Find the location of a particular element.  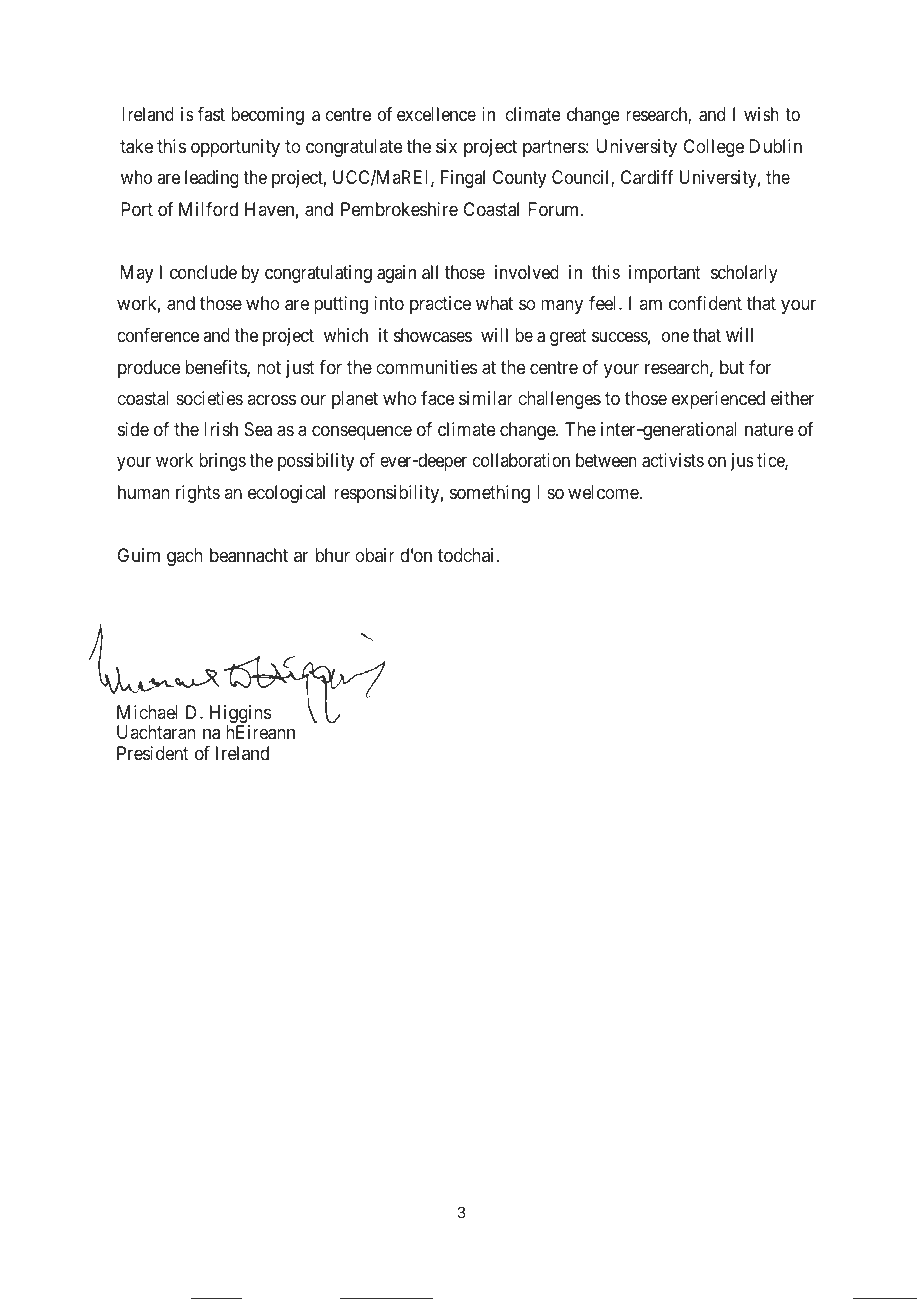

Irish is located at coordinates (221, 429).
